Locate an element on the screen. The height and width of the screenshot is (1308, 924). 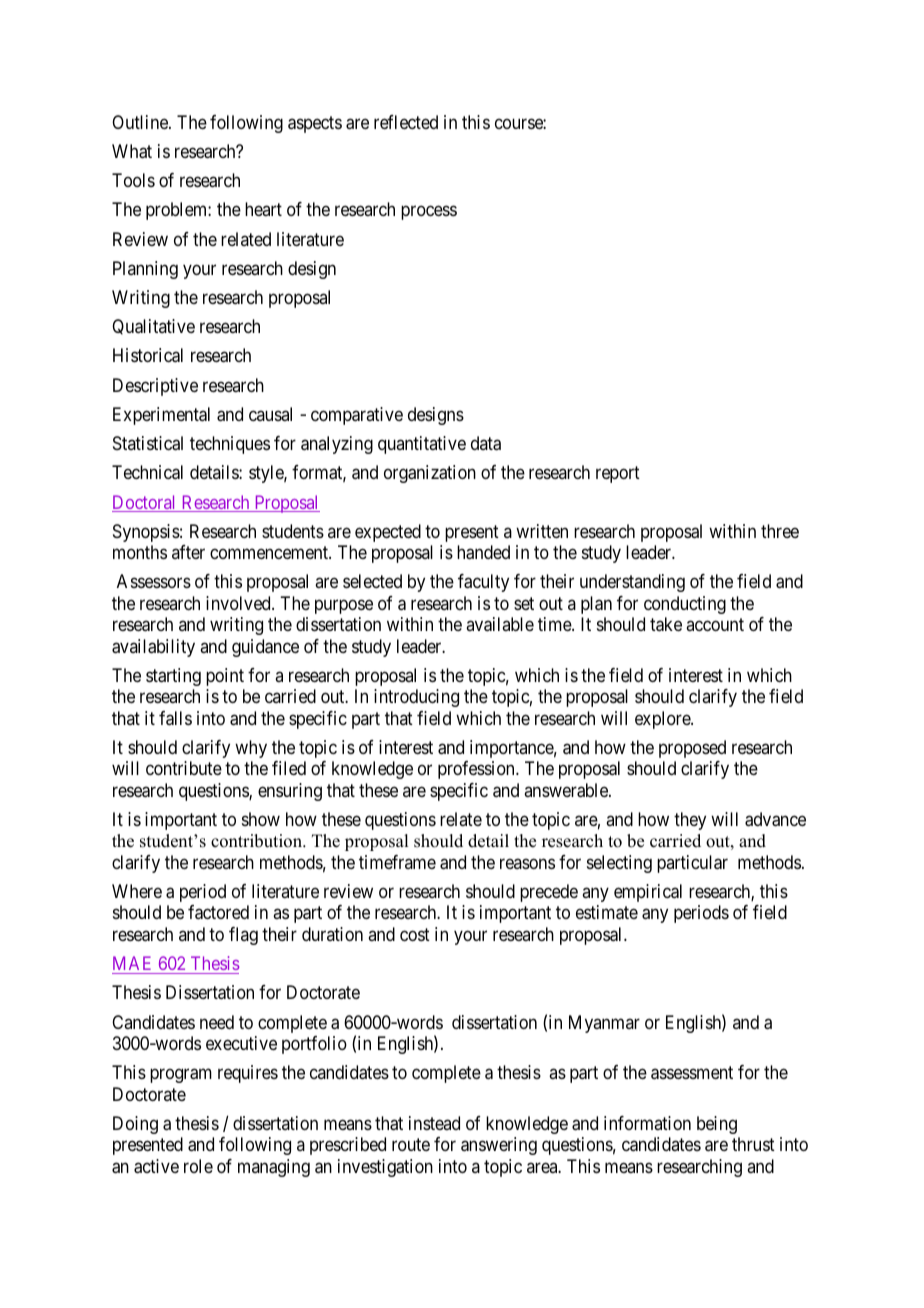
profession is located at coordinates (477, 770).
